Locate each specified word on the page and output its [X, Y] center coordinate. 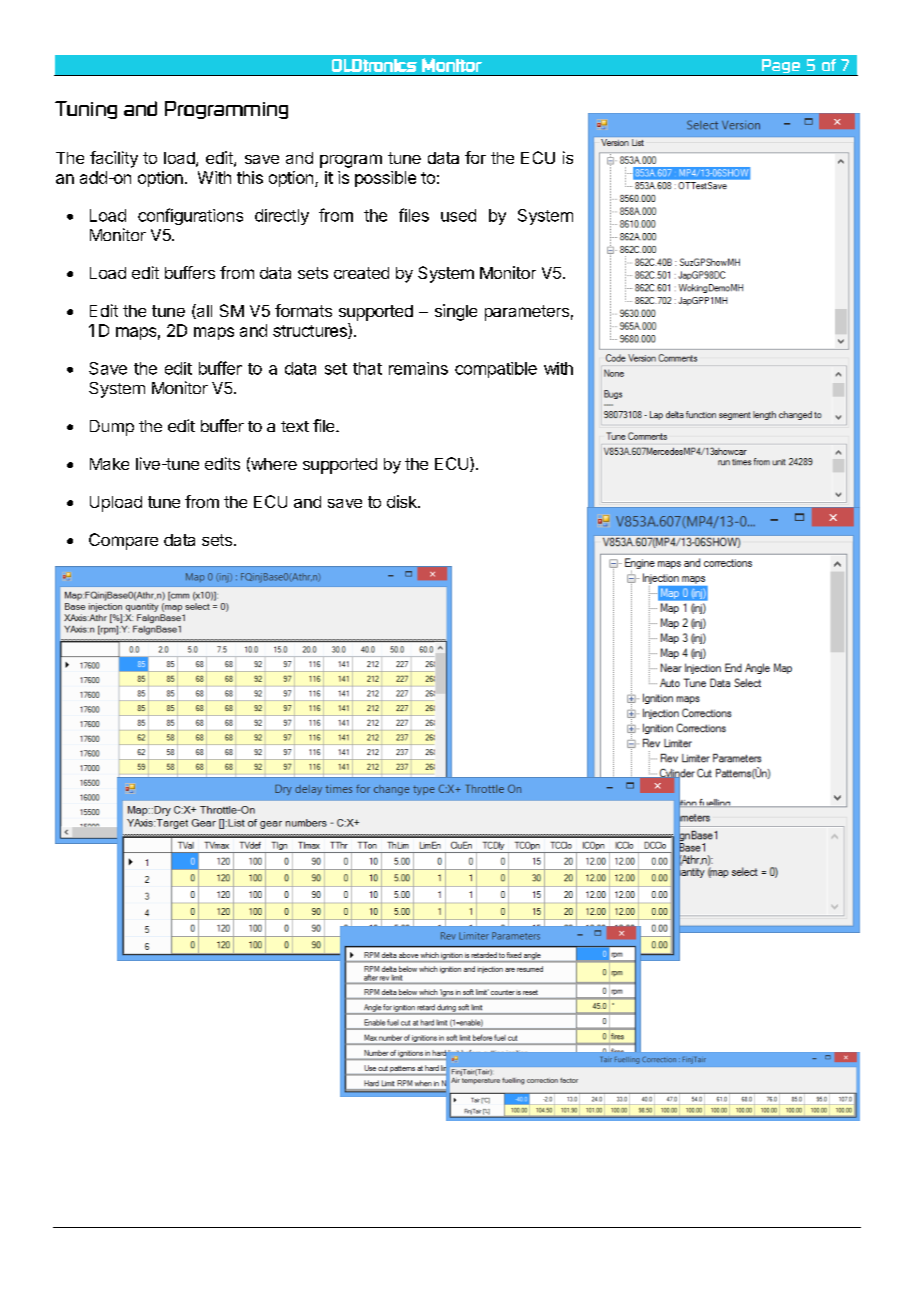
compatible [496, 370]
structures [311, 331]
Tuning [86, 110]
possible [385, 179]
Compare [123, 541]
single [456, 312]
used [458, 215]
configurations [190, 216]
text [295, 426]
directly [282, 217]
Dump [112, 428]
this [250, 177]
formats [303, 310]
